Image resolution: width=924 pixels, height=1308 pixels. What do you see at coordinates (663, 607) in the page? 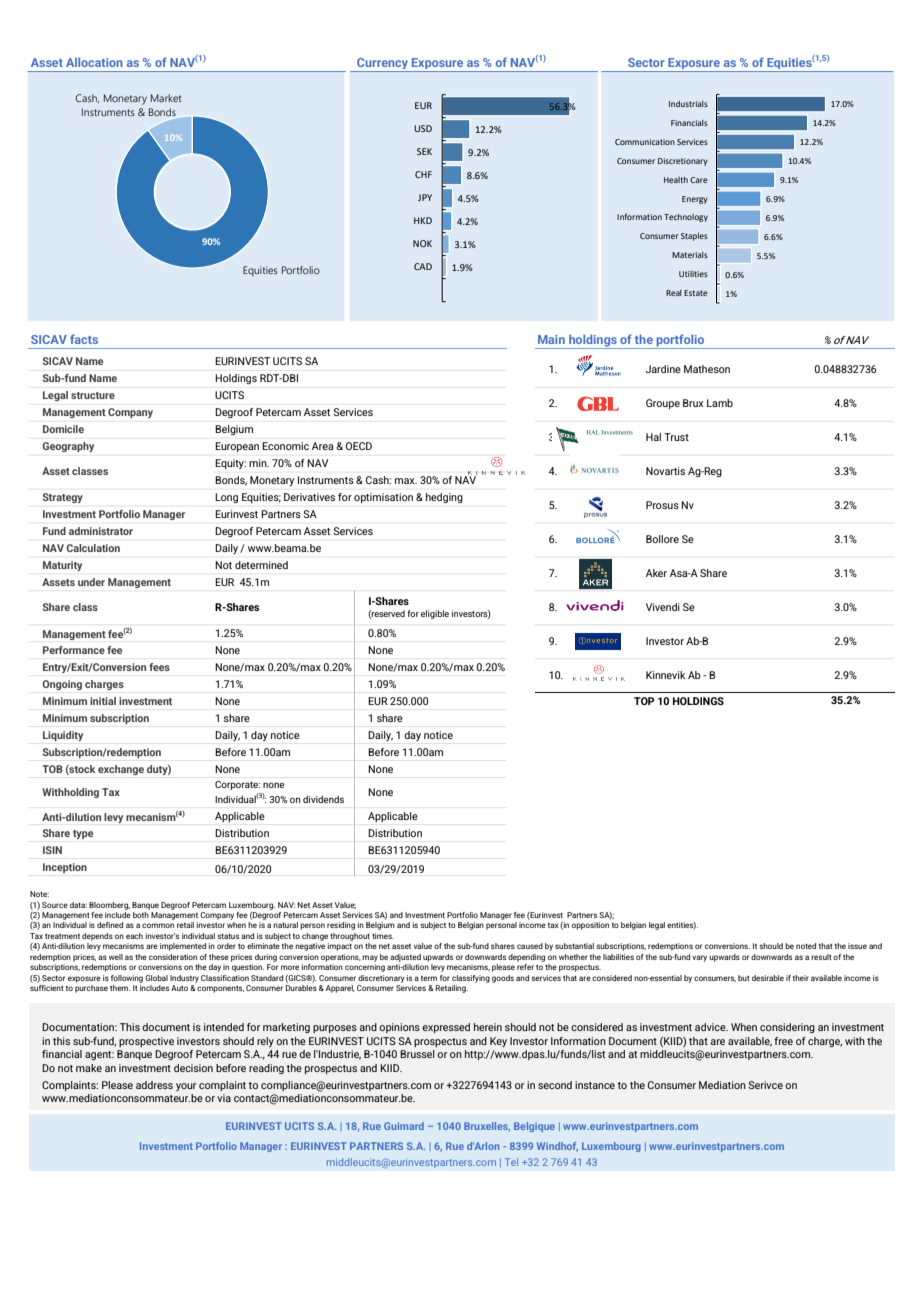
I see `Vivendi` at bounding box center [663, 607].
